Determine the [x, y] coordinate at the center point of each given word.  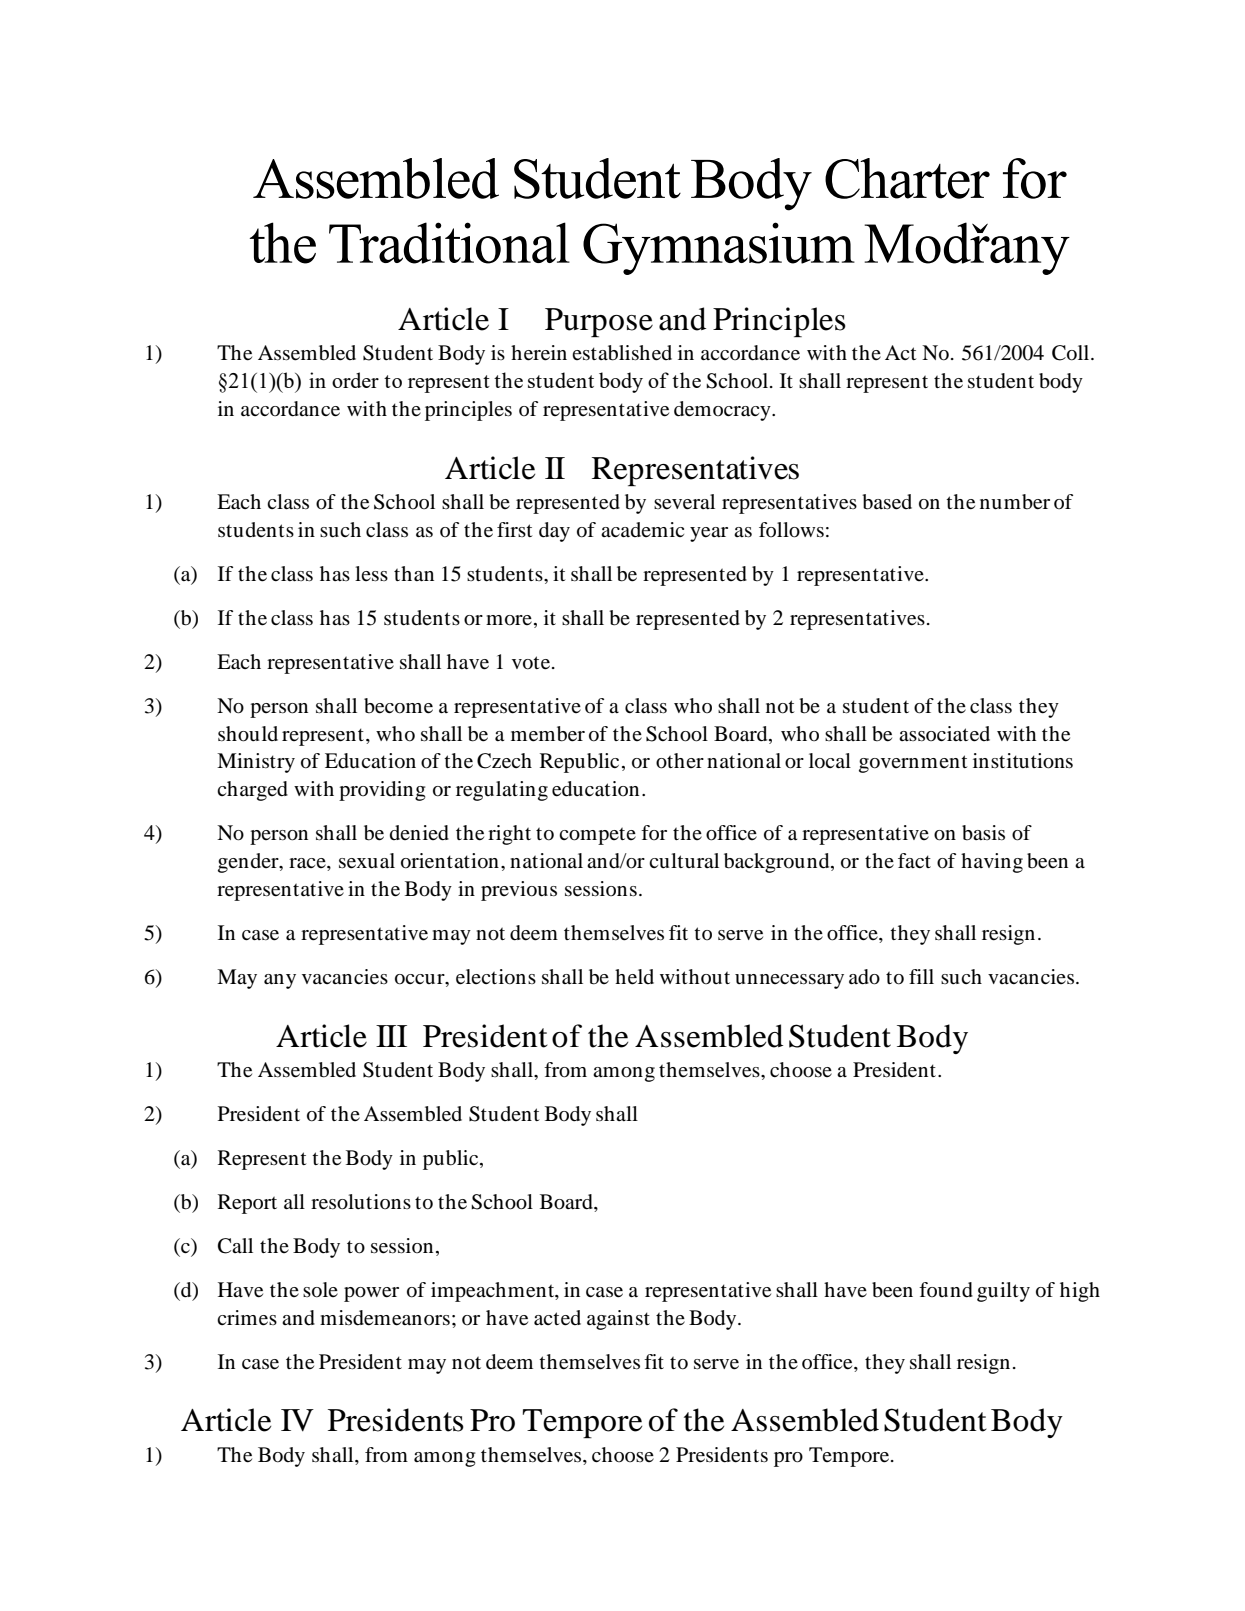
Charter [907, 178]
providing [382, 791]
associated [944, 734]
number [1015, 502]
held [634, 977]
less [371, 574]
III [391, 1036]
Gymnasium [719, 248]
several [684, 502]
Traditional [449, 243]
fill [921, 976]
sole [320, 1290]
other [680, 761]
